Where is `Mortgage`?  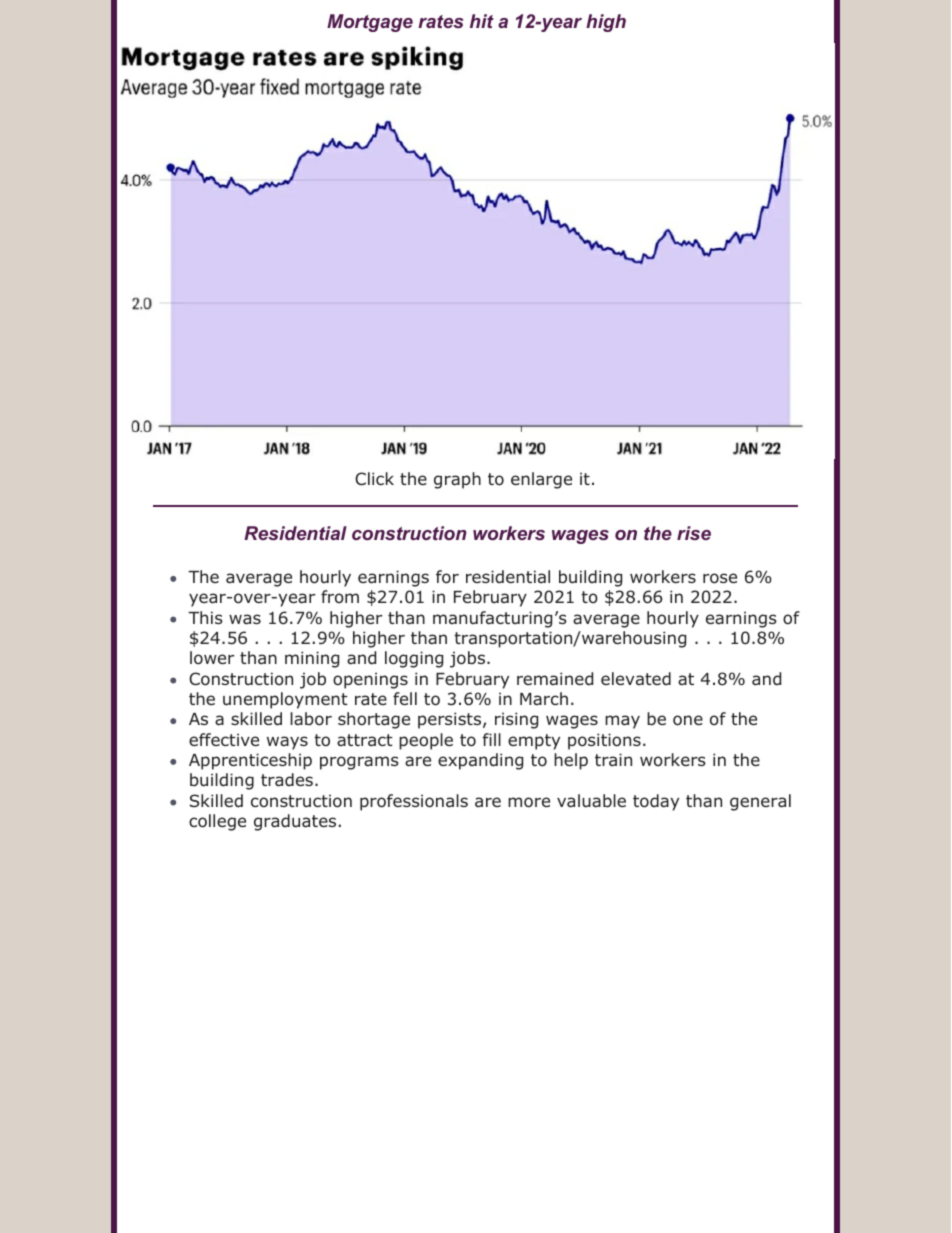 Mortgage is located at coordinates (370, 23).
